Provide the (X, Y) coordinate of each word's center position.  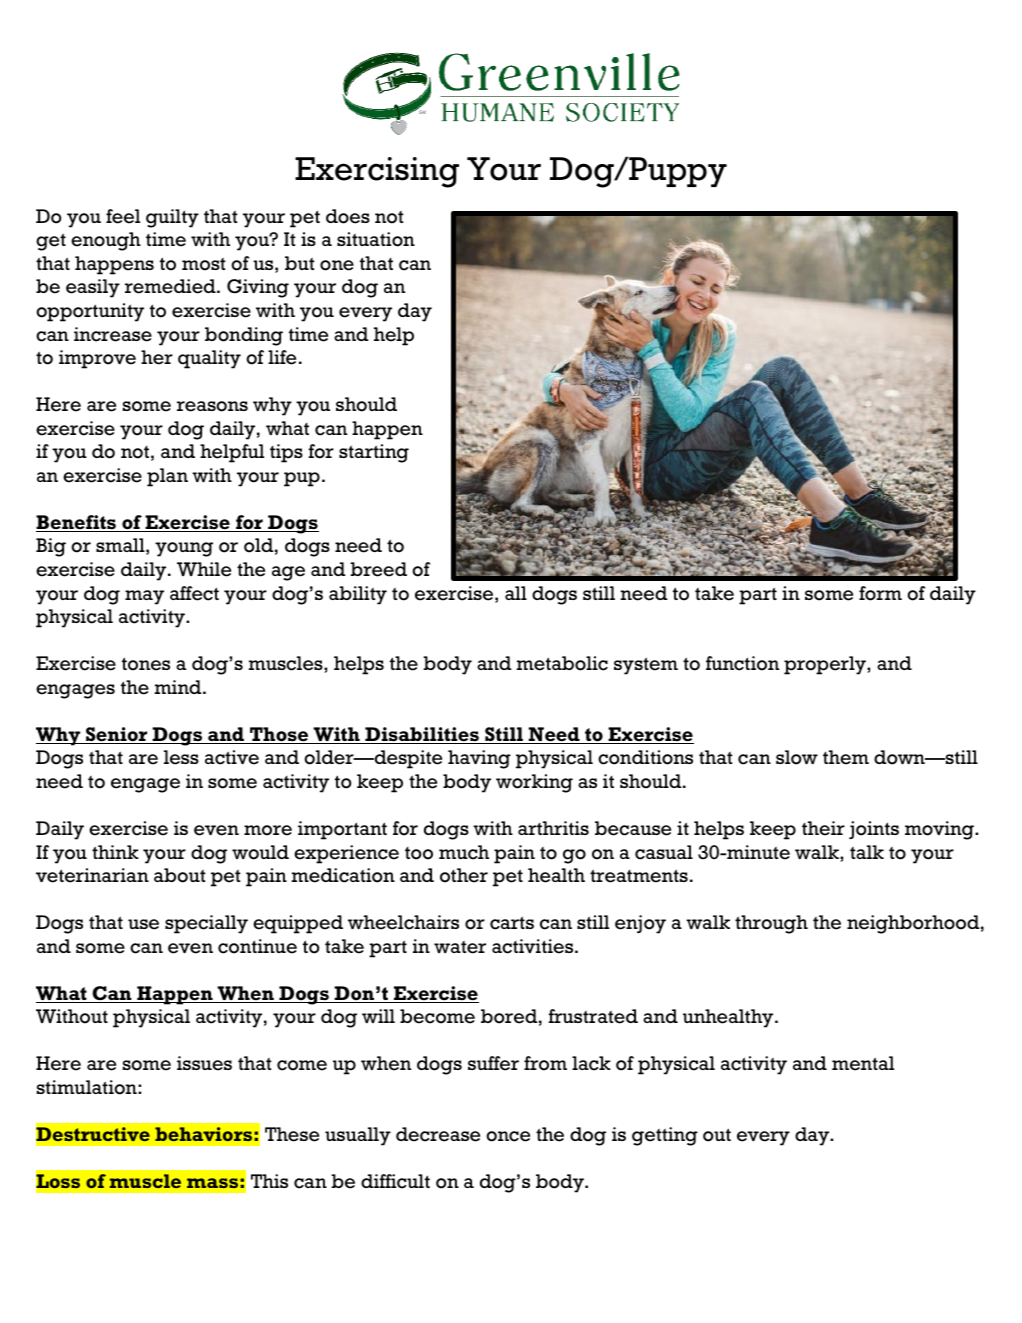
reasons (212, 406)
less (181, 757)
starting (374, 453)
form (880, 593)
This (269, 1181)
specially (206, 924)
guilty (172, 218)
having (479, 759)
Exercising (377, 172)
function (742, 663)
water (460, 947)
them (846, 757)
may (144, 597)
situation (376, 239)
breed (378, 569)
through (771, 924)
